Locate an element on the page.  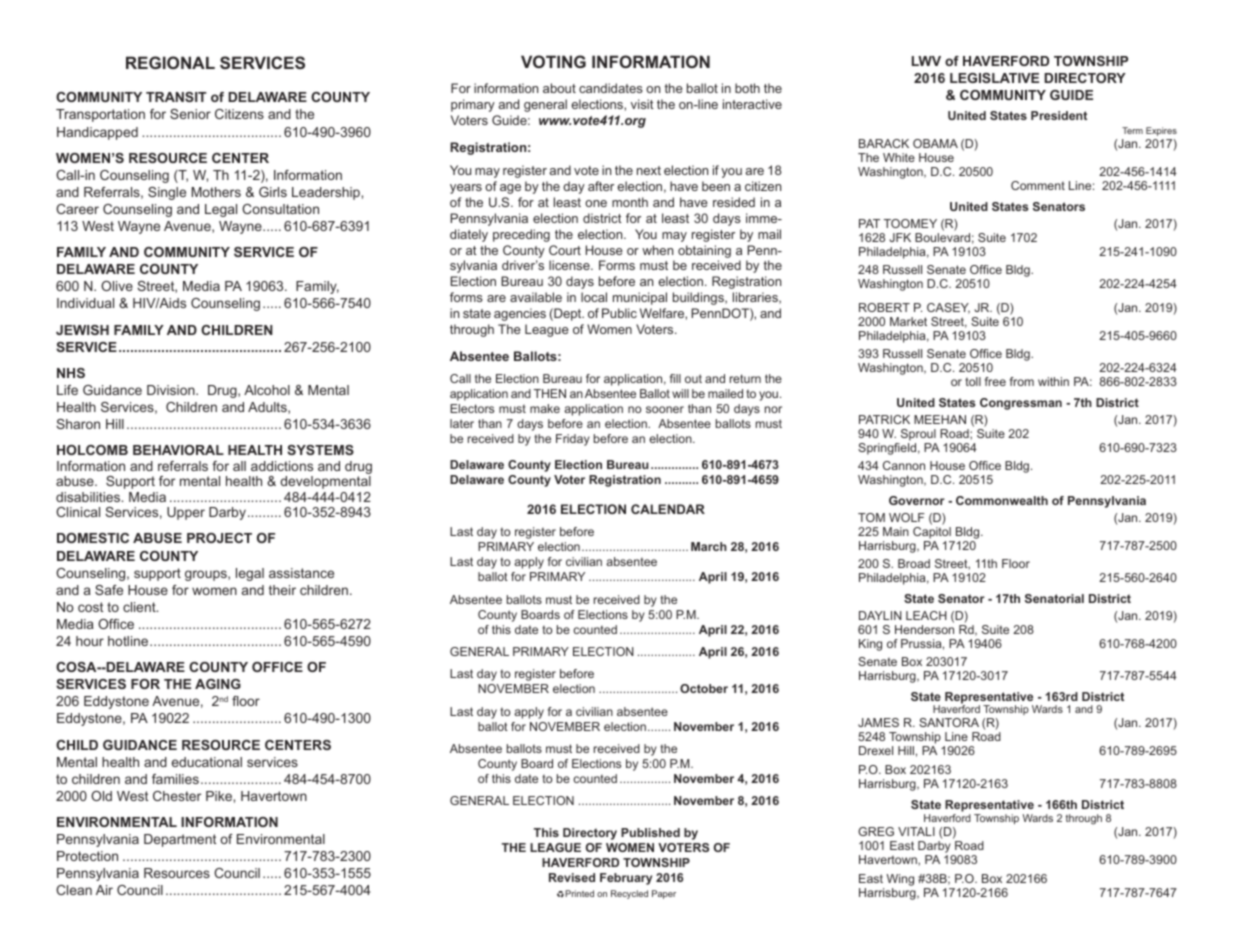
Department is located at coordinates (180, 840).
